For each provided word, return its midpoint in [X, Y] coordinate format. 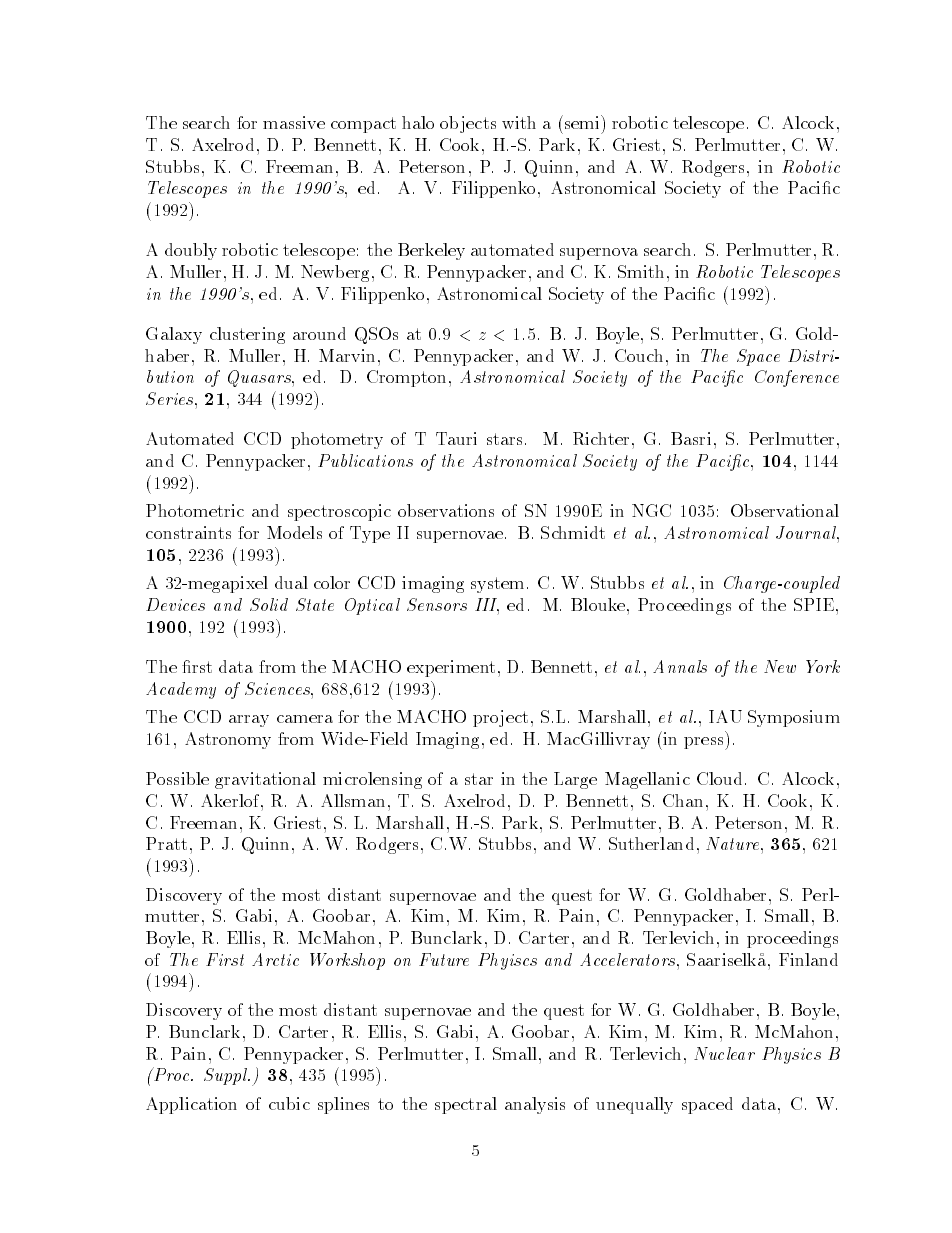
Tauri [456, 438]
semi [583, 122]
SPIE [814, 604]
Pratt [166, 843]
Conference [797, 378]
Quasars [260, 378]
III [487, 606]
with [519, 122]
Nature [734, 843]
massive [294, 122]
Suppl [227, 1076]
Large [575, 780]
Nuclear [724, 1053]
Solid [269, 604]
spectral [466, 1105]
